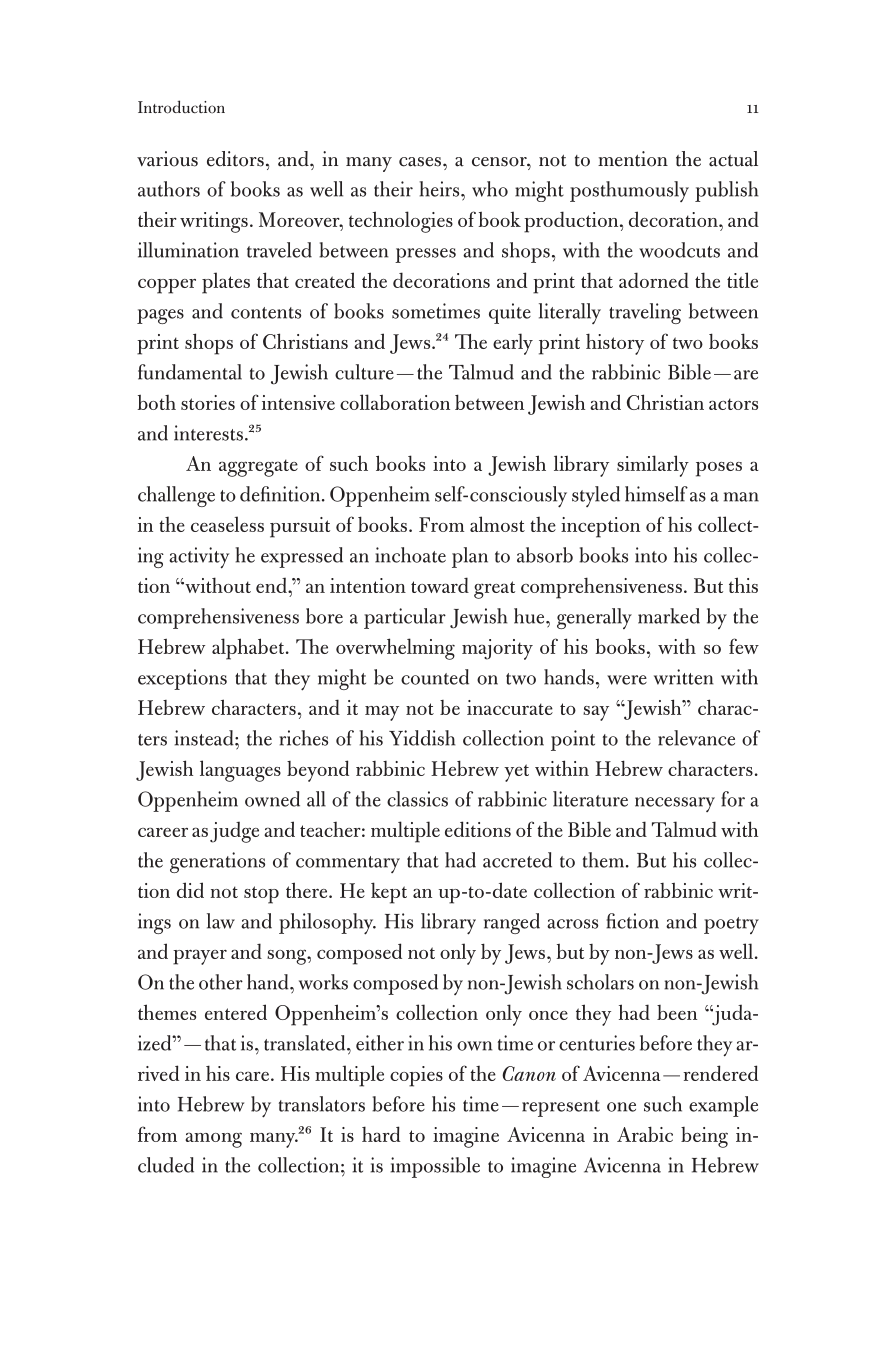  Describe the element at coordinates (653, 466) in the screenshot. I see `similarly` at that location.
